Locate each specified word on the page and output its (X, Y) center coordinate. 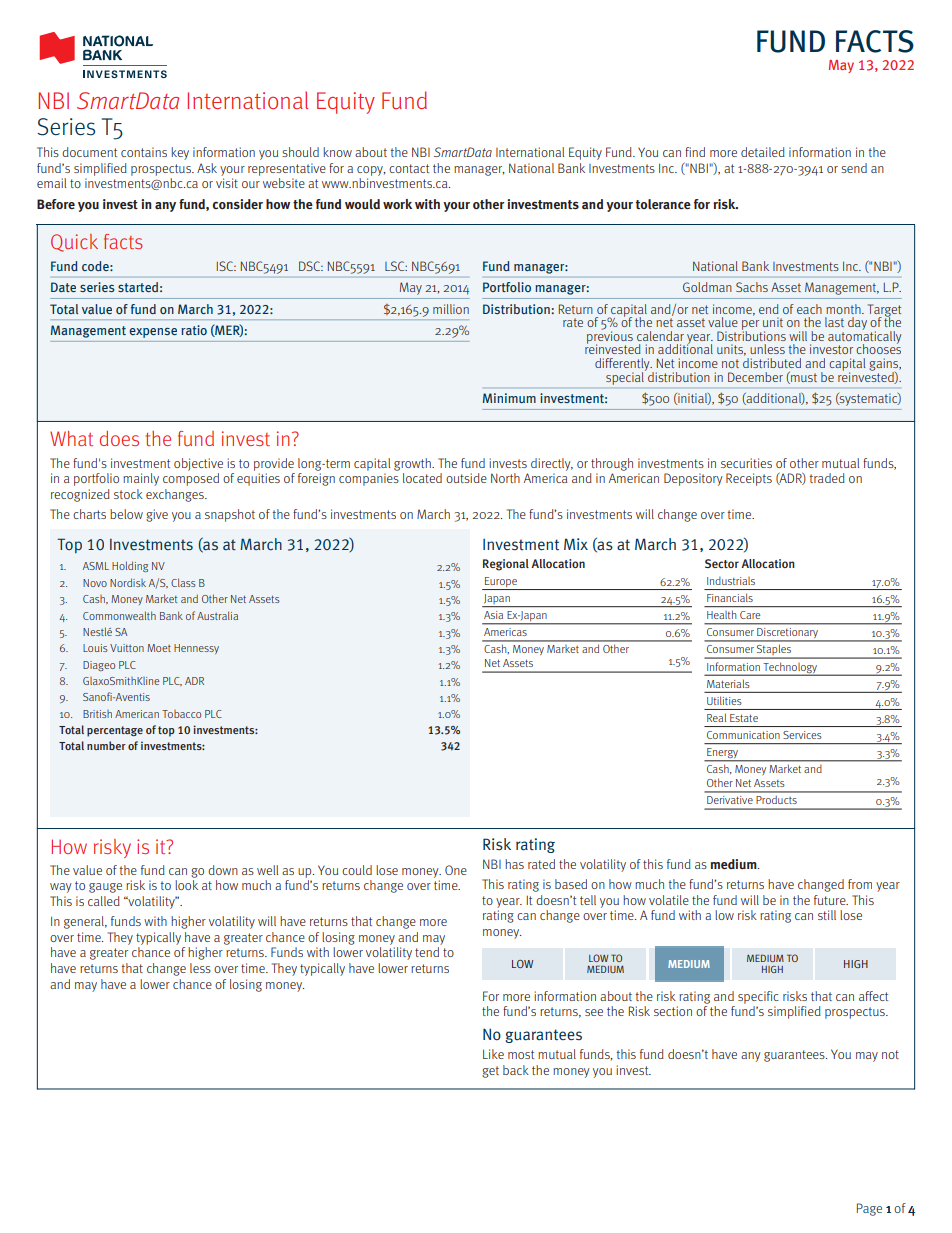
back (516, 1070)
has (514, 864)
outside (466, 478)
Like (493, 1054)
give (157, 515)
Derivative (730, 800)
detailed (763, 152)
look (186, 885)
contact (409, 168)
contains (144, 152)
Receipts (749, 479)
